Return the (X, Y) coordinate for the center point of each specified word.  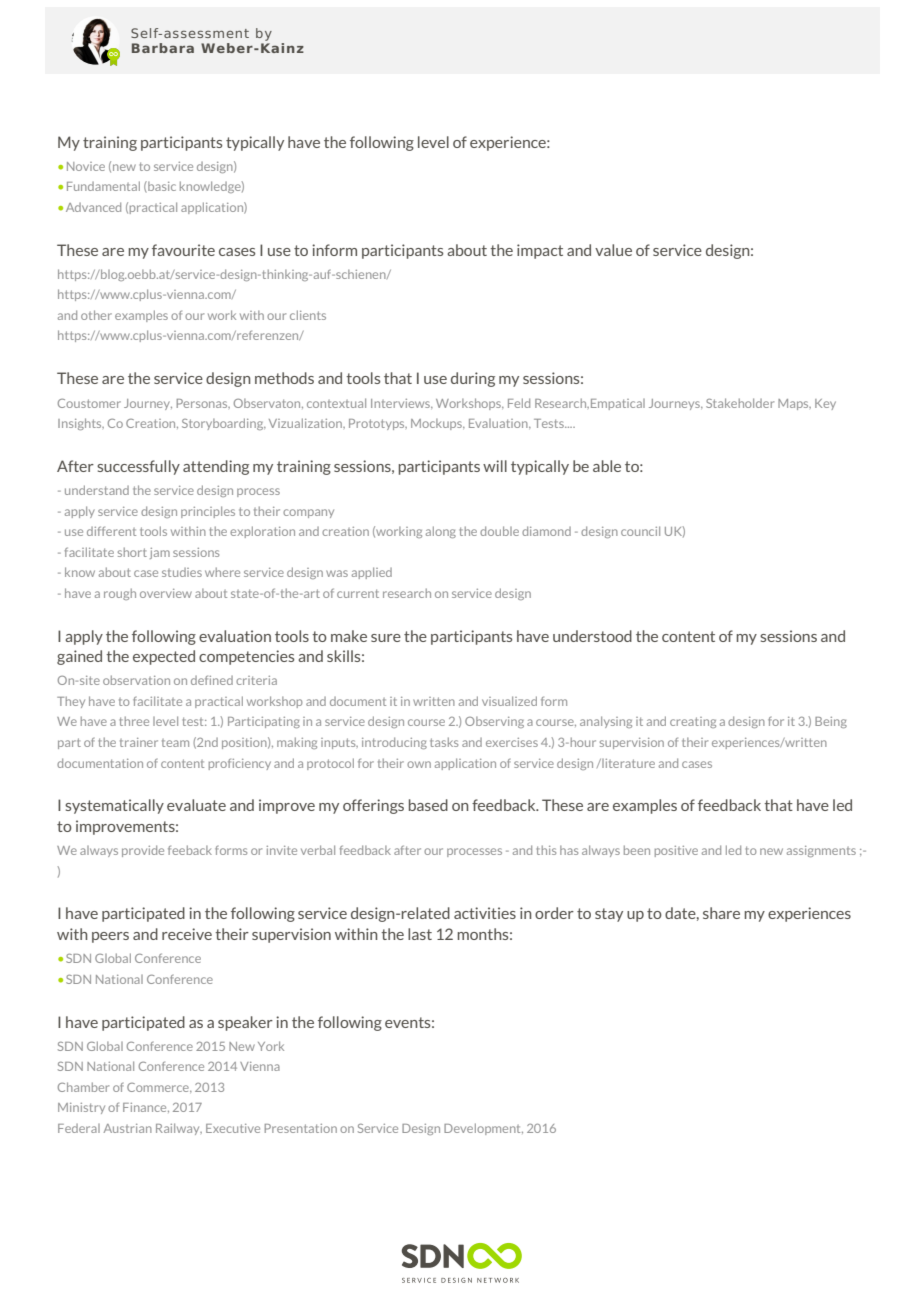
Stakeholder (740, 403)
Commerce (159, 1087)
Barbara (163, 48)
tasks (444, 742)
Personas (203, 404)
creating (693, 722)
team (175, 743)
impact (540, 251)
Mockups (437, 424)
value (613, 250)
